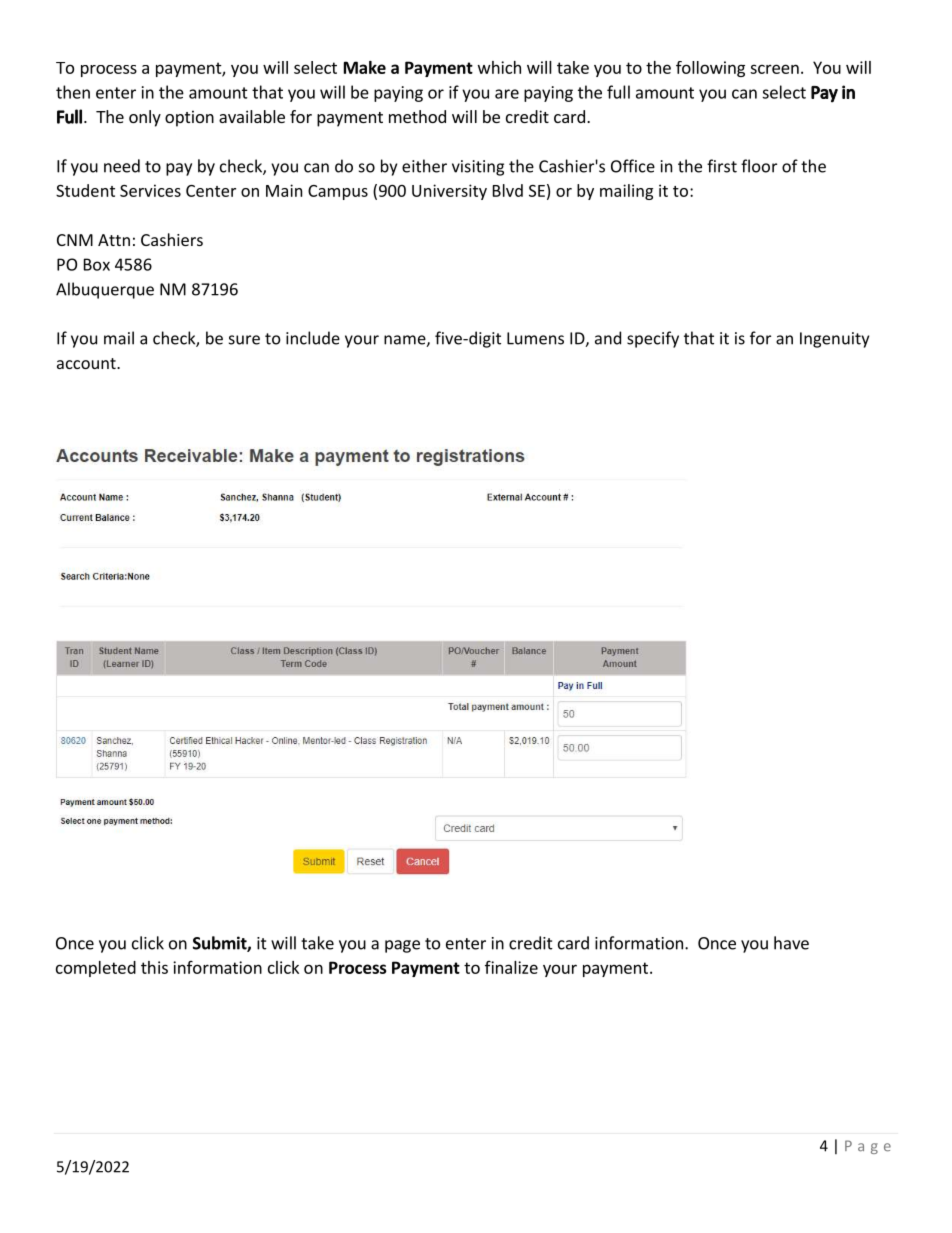 The width and height of the screenshot is (952, 1233). What do you see at coordinates (535, 338) in the screenshot?
I see `Lumens` at bounding box center [535, 338].
